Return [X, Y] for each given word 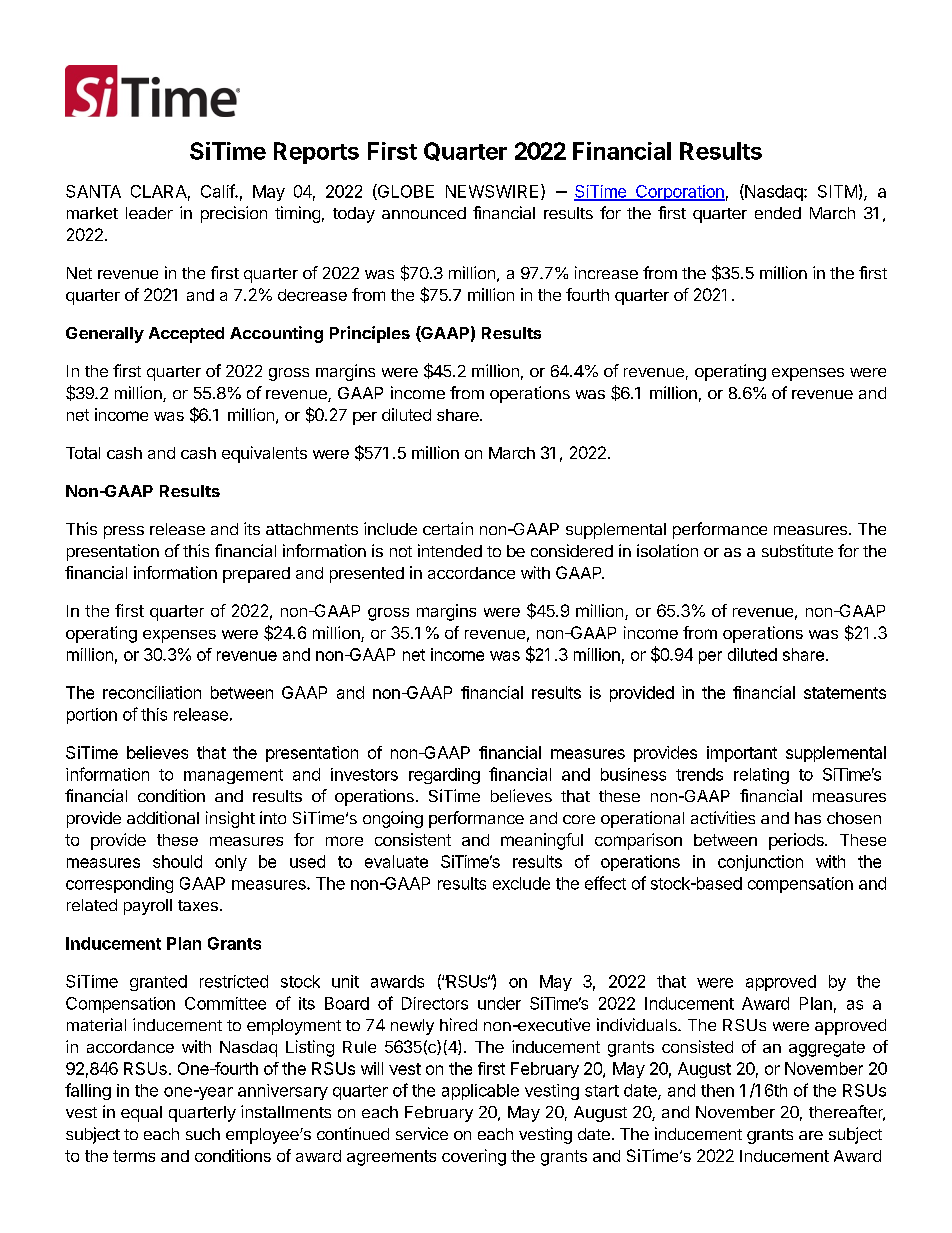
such [203, 1134]
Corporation [679, 193]
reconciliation [152, 692]
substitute [797, 550]
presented [367, 575]
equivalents [264, 454]
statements [845, 693]
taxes [198, 905]
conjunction [760, 863]
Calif [218, 191]
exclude [521, 883]
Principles [370, 334]
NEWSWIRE [492, 191]
